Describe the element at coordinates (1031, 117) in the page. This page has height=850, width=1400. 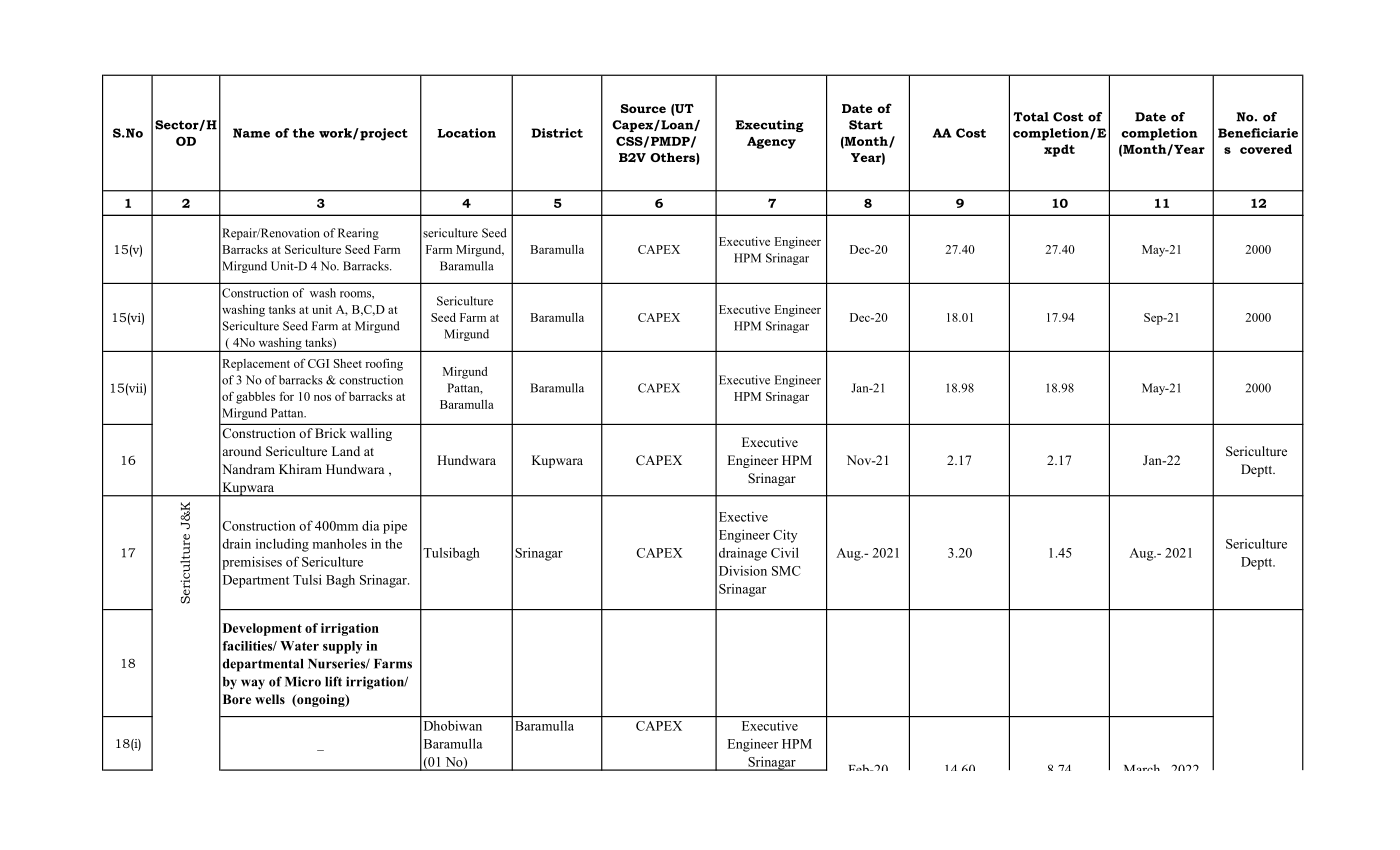
I see `Total` at that location.
